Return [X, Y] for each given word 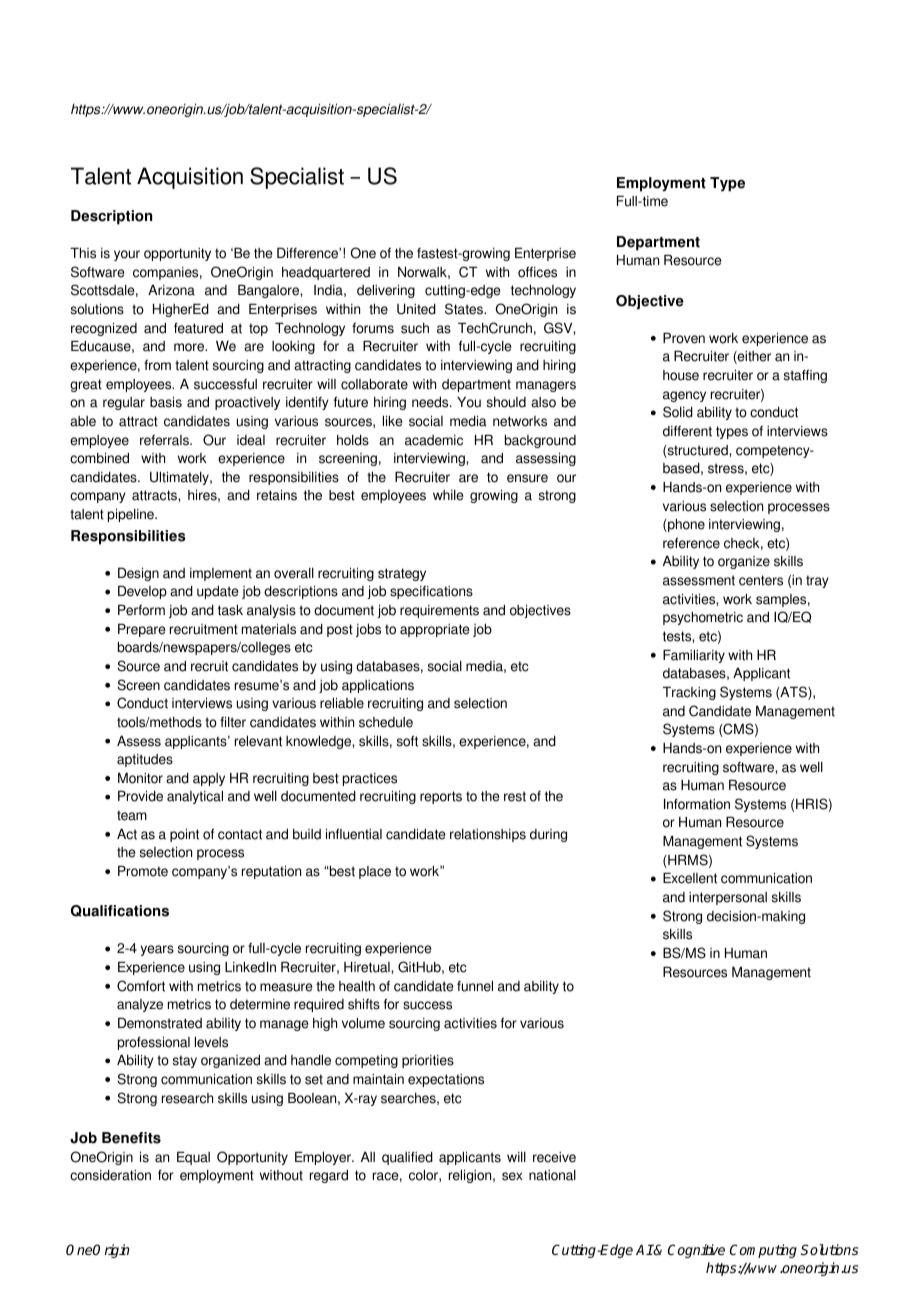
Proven [684, 338]
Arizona [171, 290]
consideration [110, 1175]
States [465, 309]
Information [697, 804]
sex [512, 1176]
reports [441, 797]
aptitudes [145, 760]
